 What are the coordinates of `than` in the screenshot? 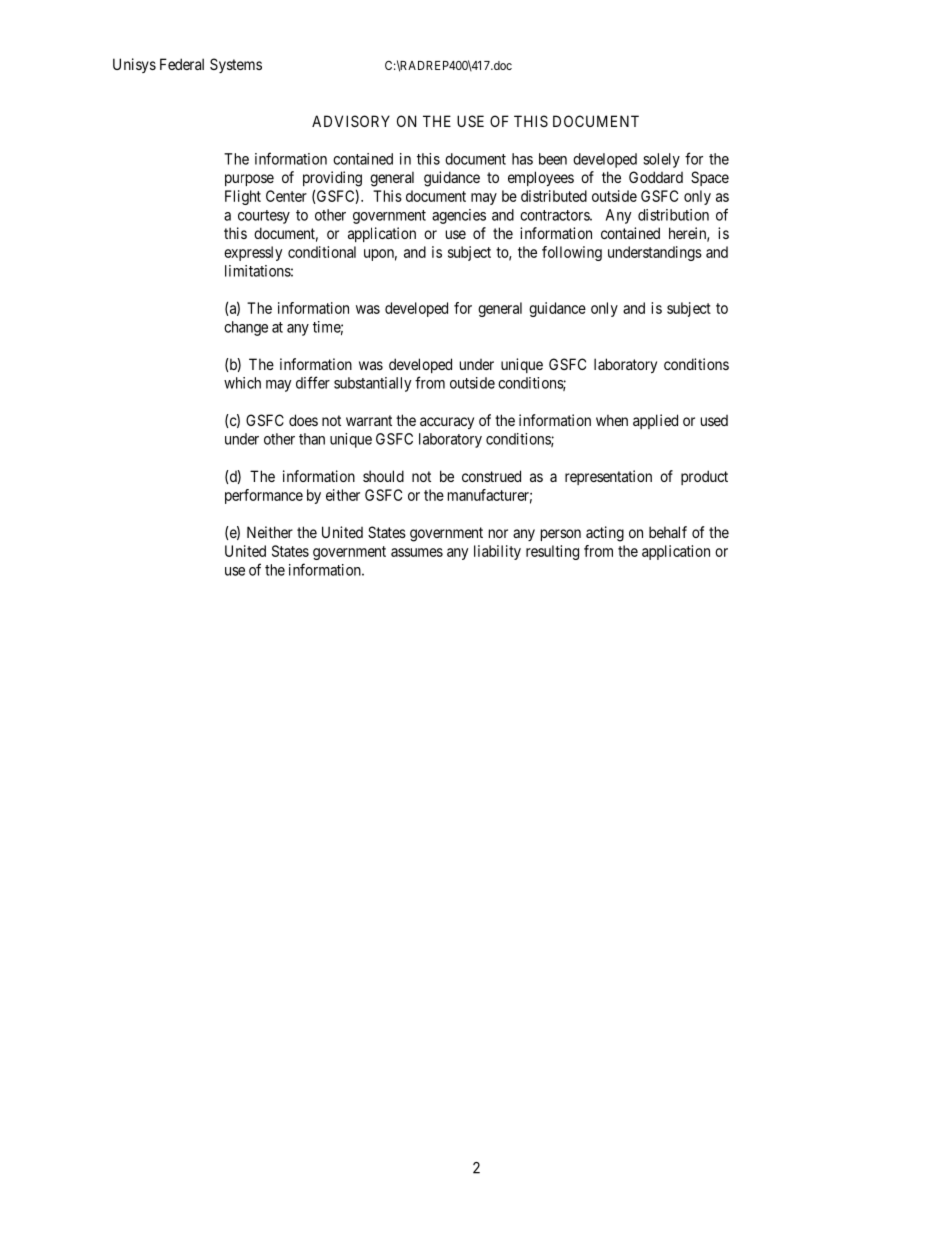 It's located at (312, 439).
